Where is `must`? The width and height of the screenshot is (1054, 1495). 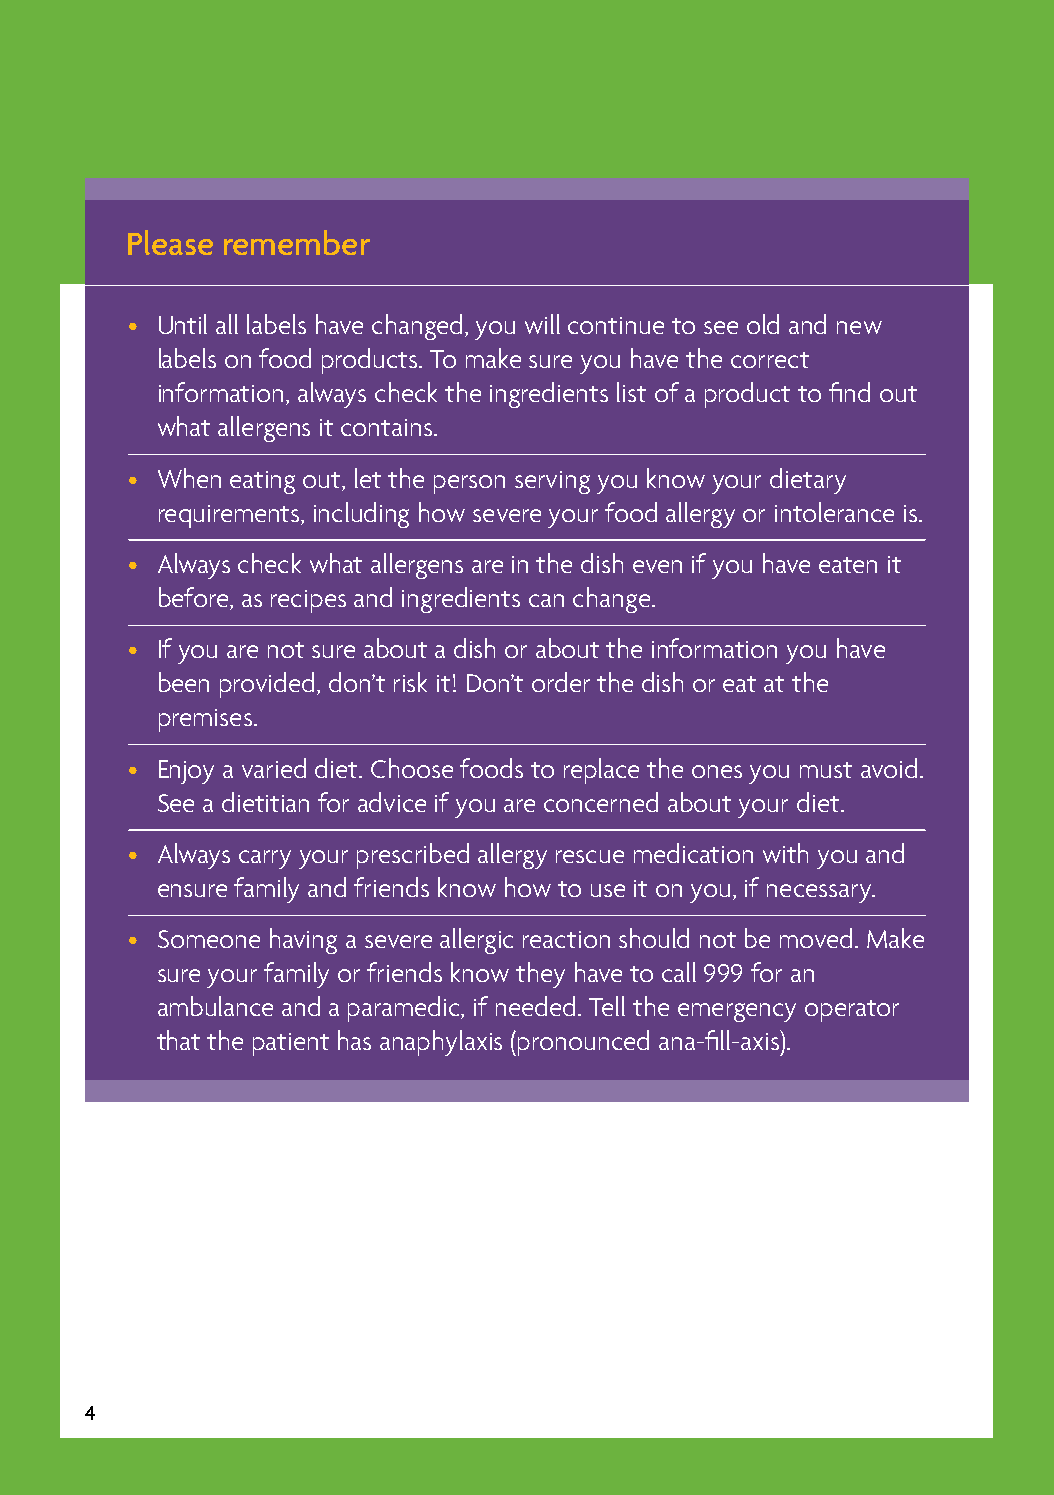
must is located at coordinates (826, 770).
